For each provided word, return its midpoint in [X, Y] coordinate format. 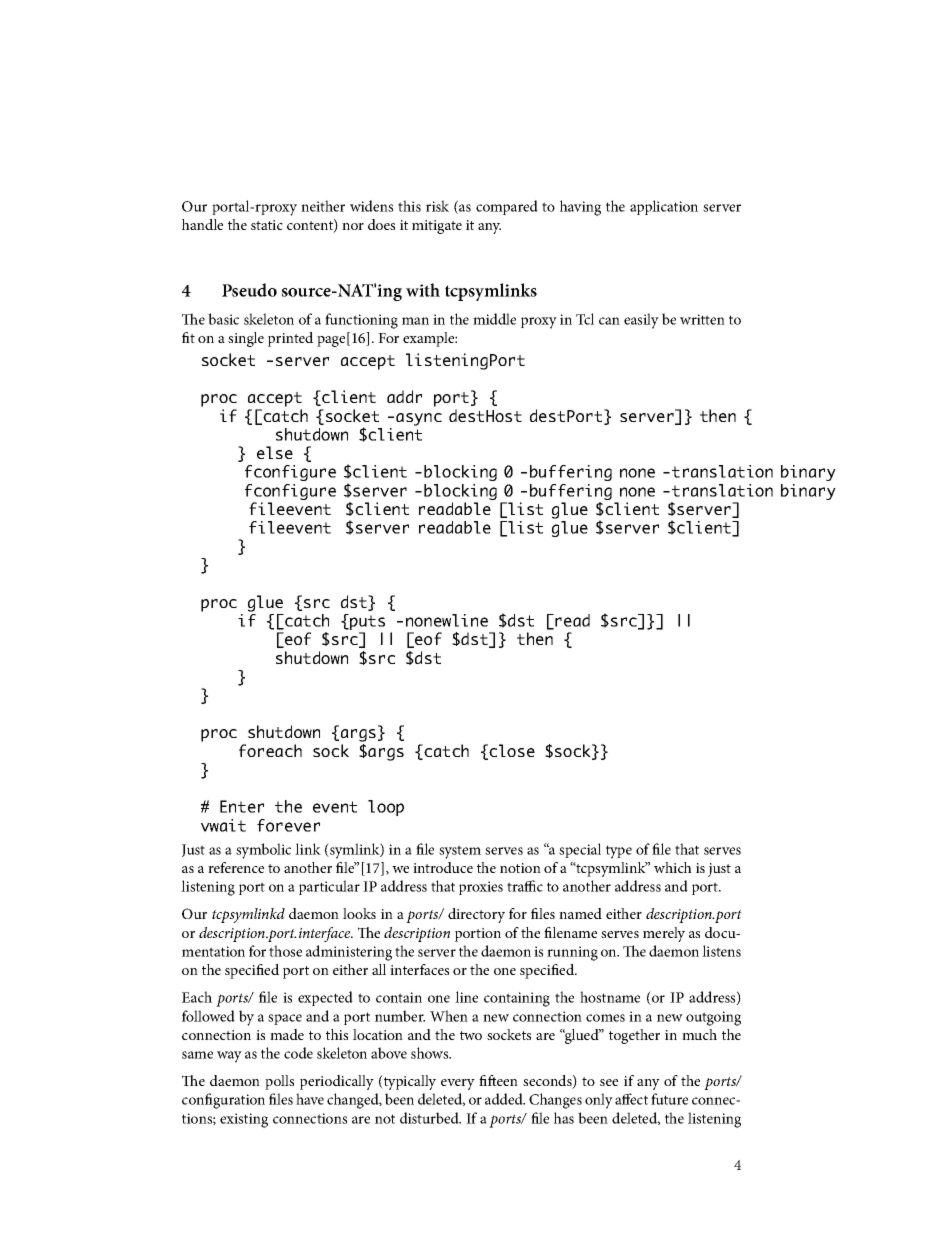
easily [641, 321]
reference [236, 867]
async [419, 419]
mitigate [437, 227]
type [619, 852]
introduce [443, 867]
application [664, 207]
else [275, 452]
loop [386, 808]
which [673, 867]
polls [279, 1082]
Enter [242, 806]
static [267, 225]
